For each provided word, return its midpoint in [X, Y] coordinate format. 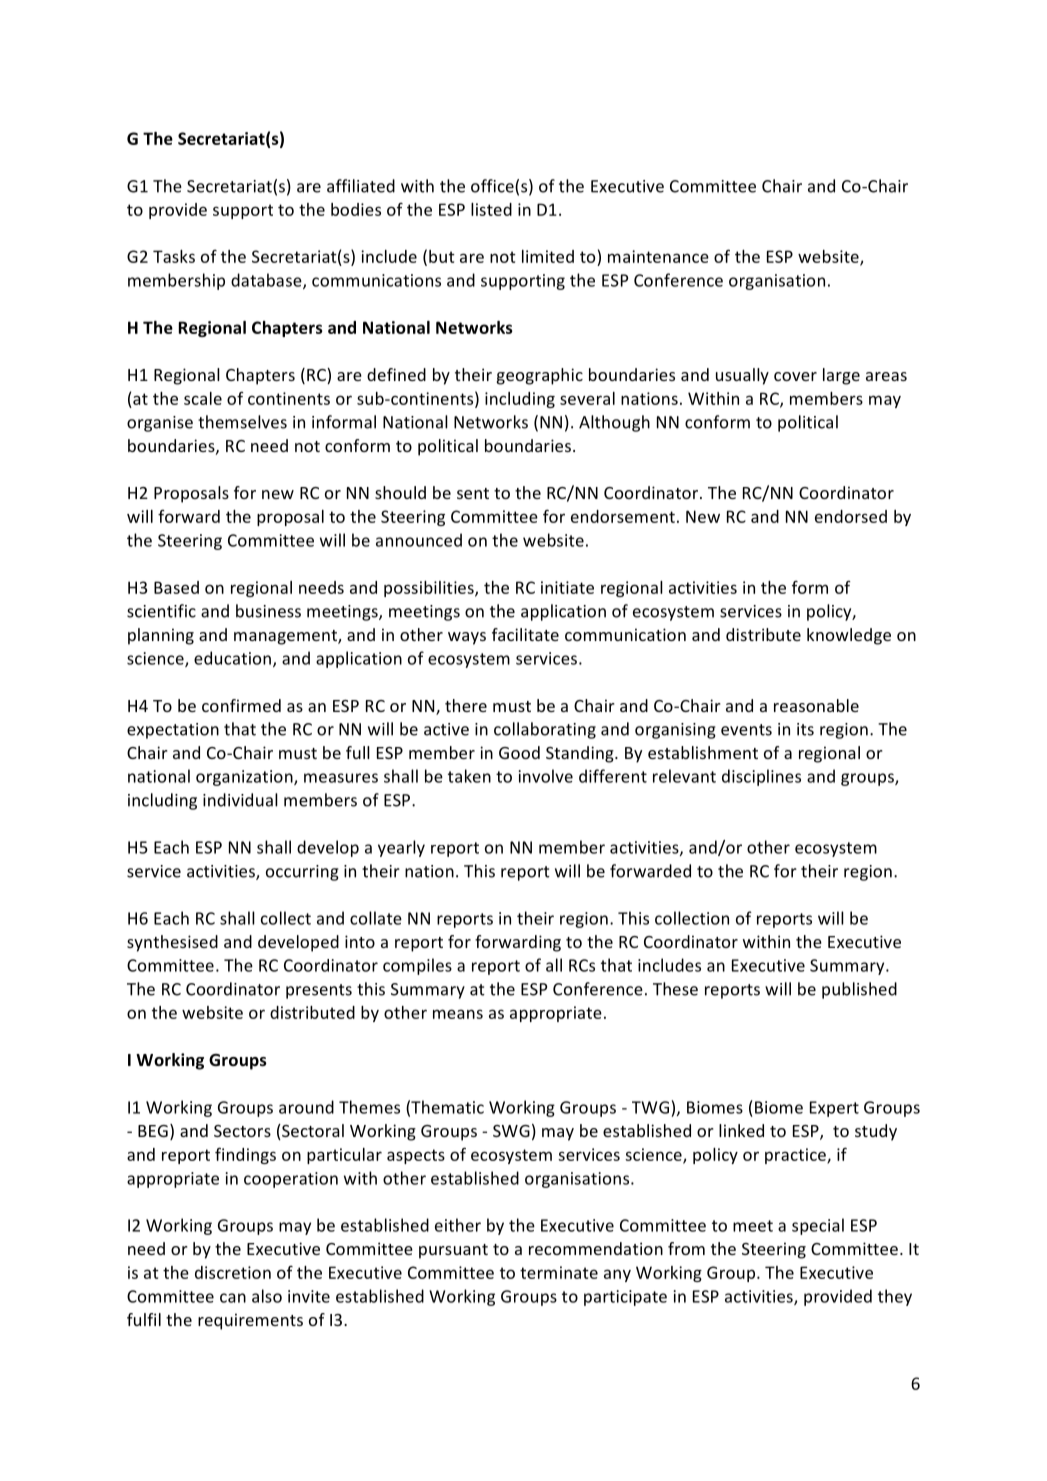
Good [519, 752]
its [805, 729]
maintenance [658, 256]
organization [245, 778]
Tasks [174, 256]
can [233, 1298]
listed [491, 209]
